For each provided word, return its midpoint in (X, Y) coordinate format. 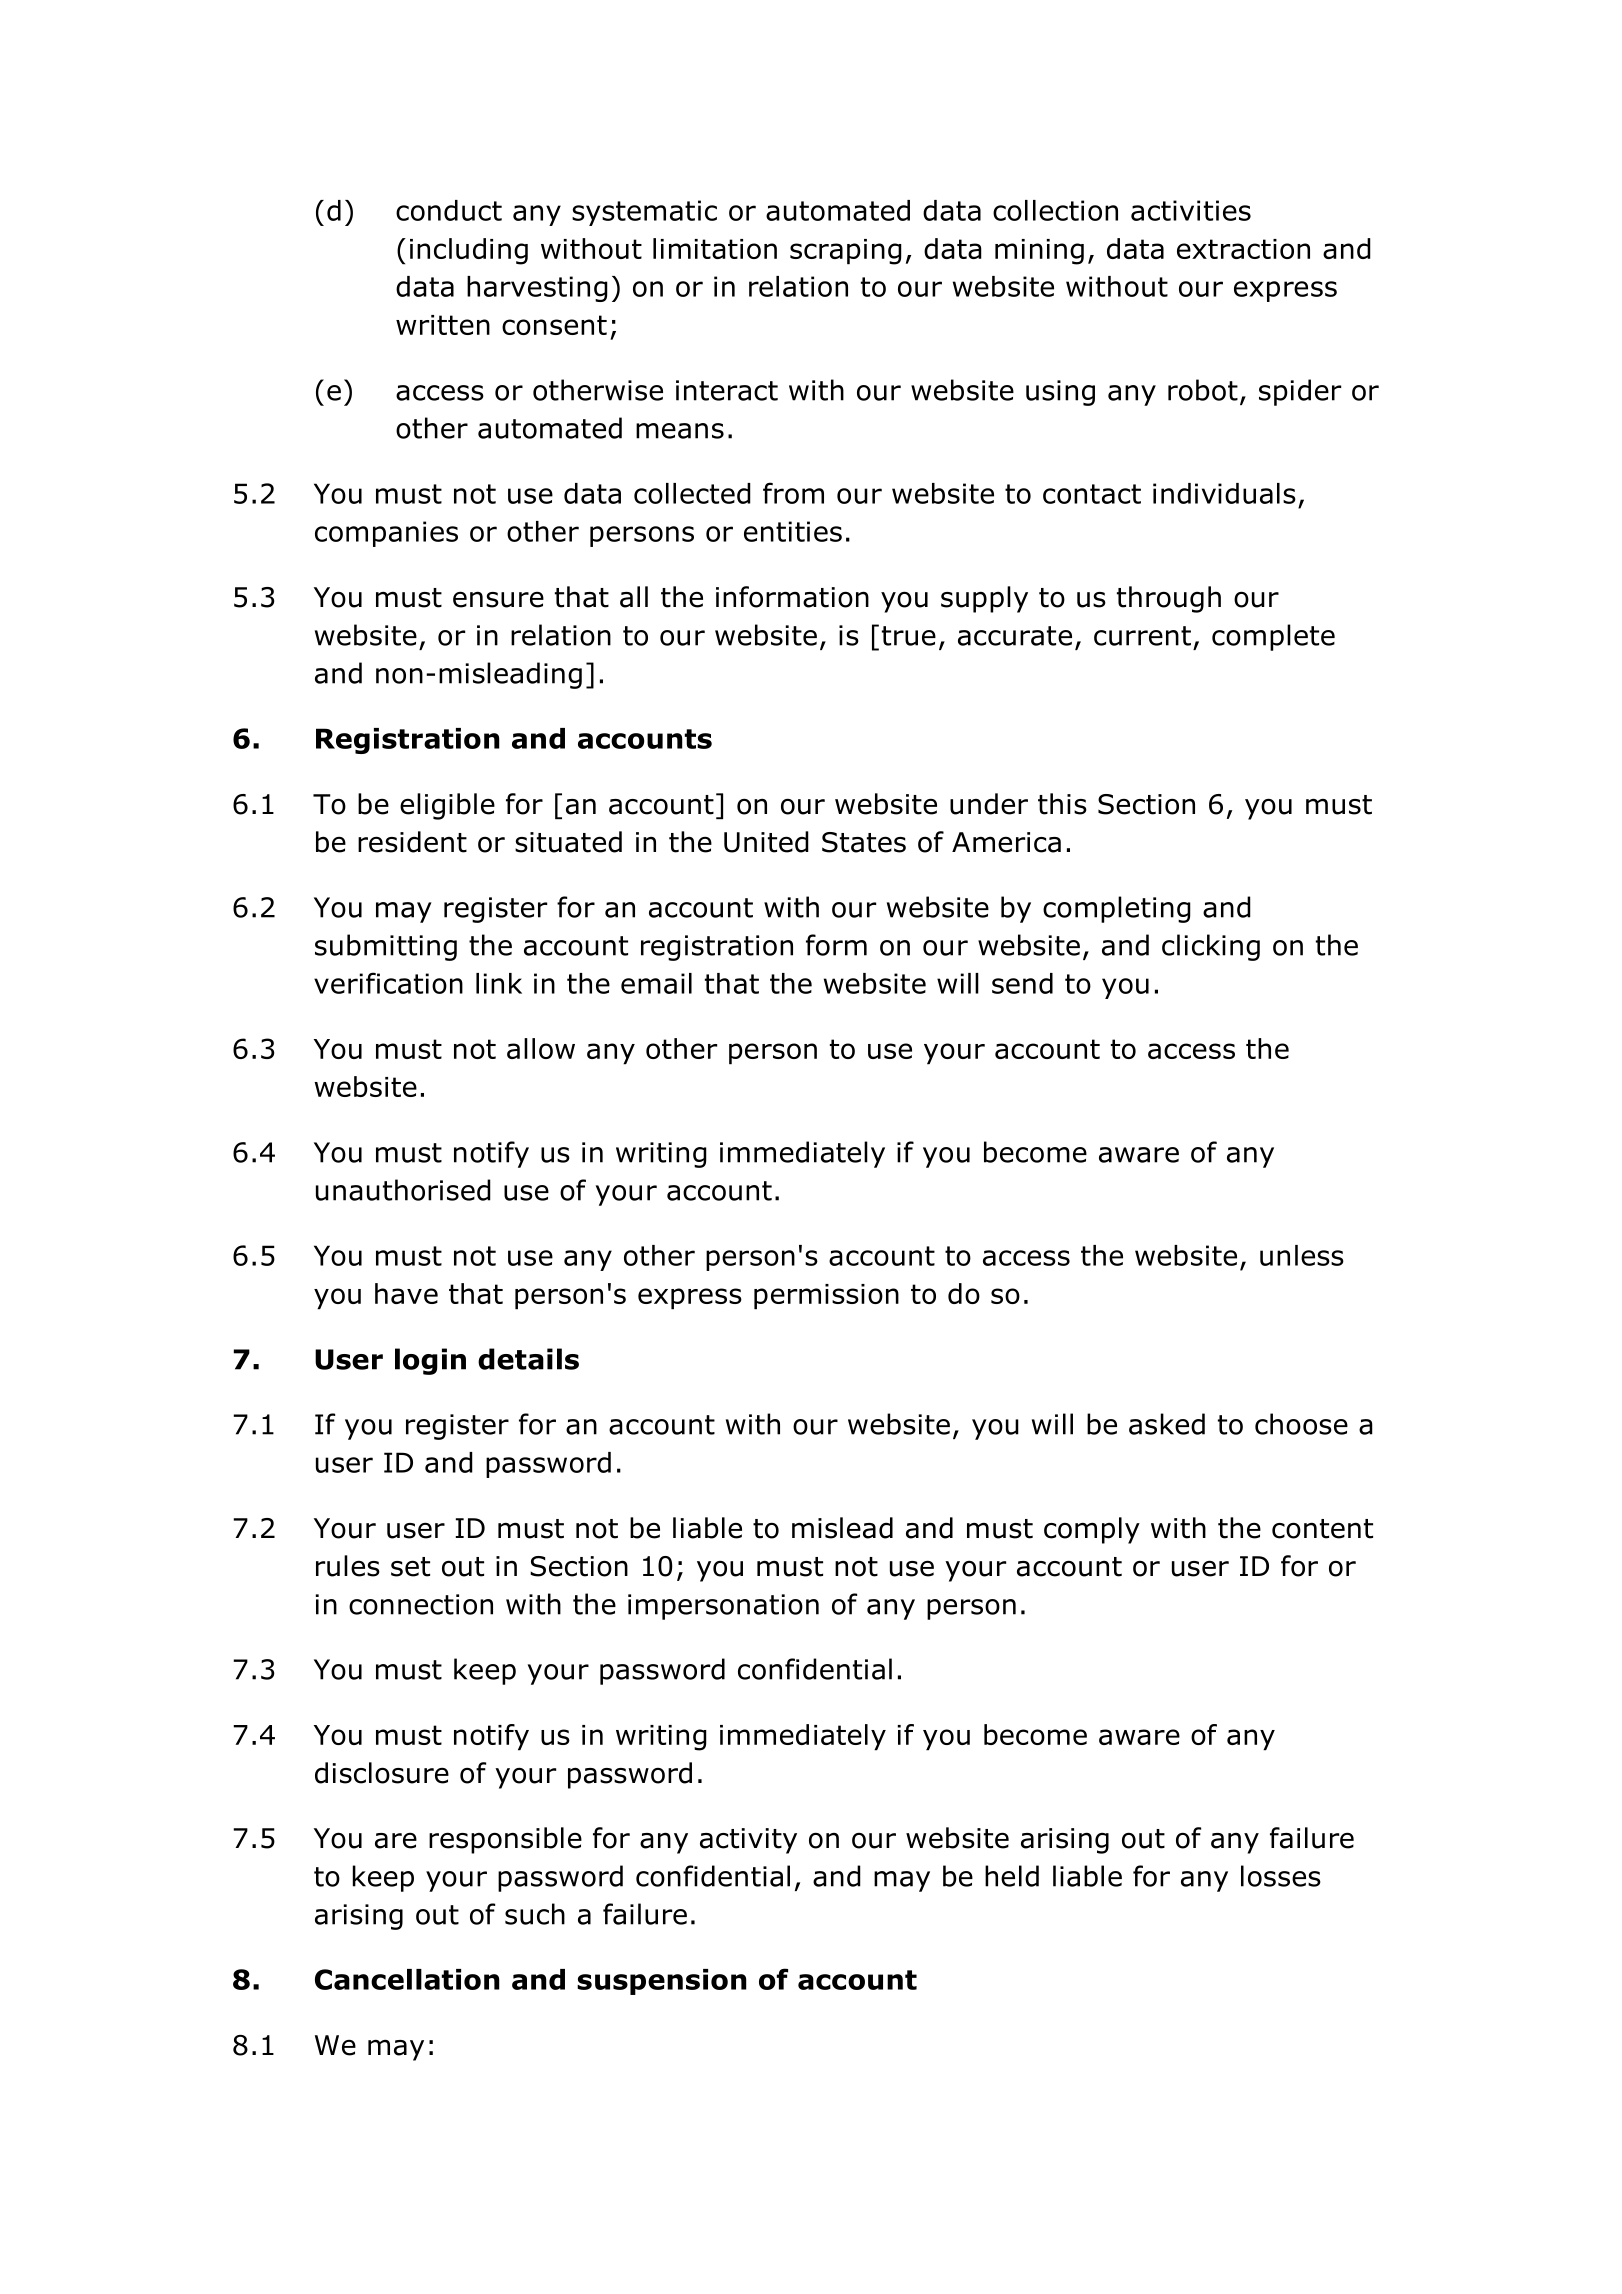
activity (748, 1841)
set (410, 1567)
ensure (498, 599)
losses (1281, 1876)
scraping (846, 252)
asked (1167, 1424)
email (656, 983)
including (469, 251)
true (909, 636)
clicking (1211, 947)
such (535, 1914)
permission (826, 1297)
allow (541, 1048)
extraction (1243, 249)
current (1142, 636)
